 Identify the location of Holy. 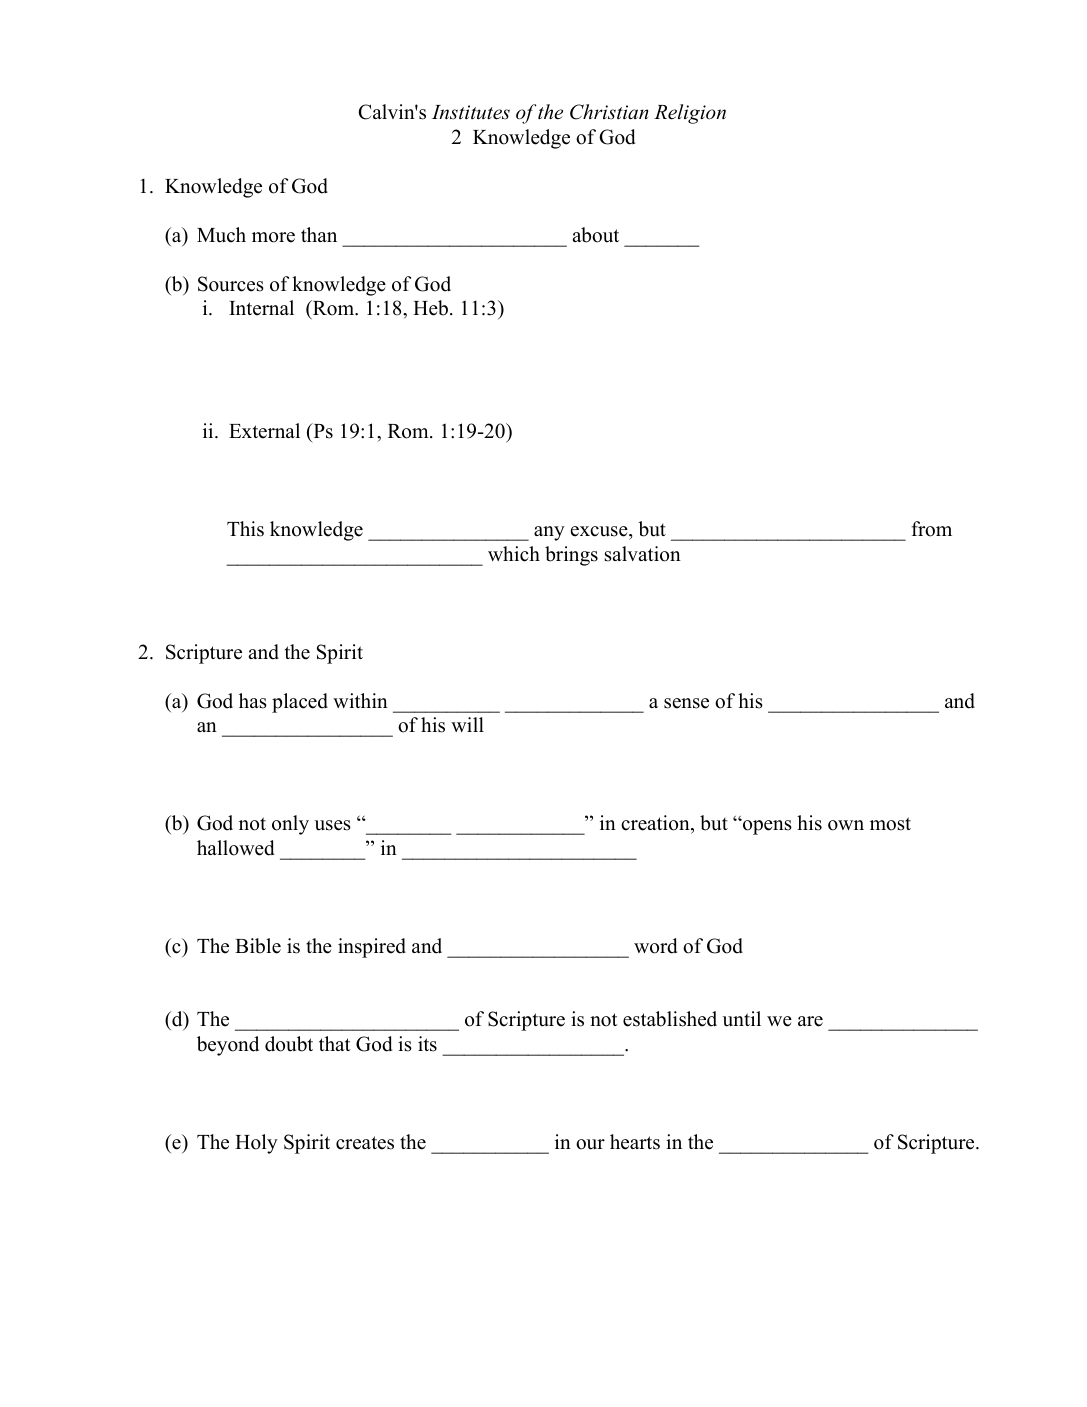
(256, 1144).
